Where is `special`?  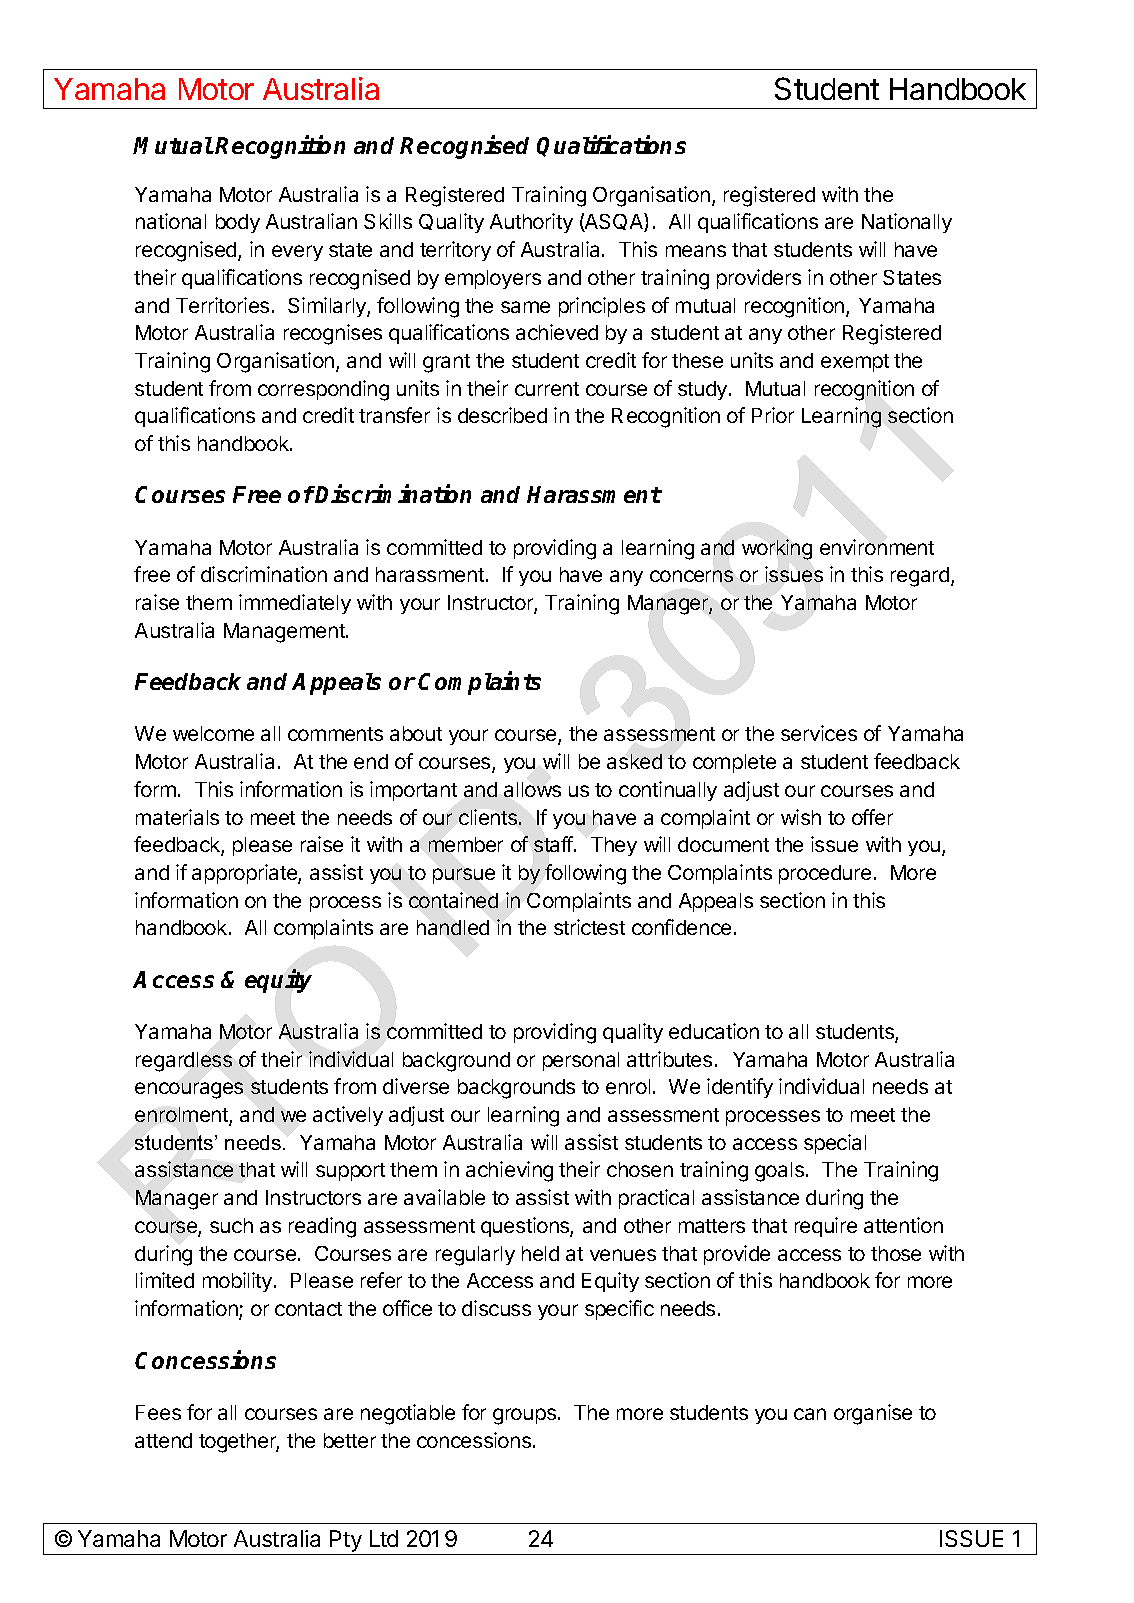
special is located at coordinates (835, 1144).
